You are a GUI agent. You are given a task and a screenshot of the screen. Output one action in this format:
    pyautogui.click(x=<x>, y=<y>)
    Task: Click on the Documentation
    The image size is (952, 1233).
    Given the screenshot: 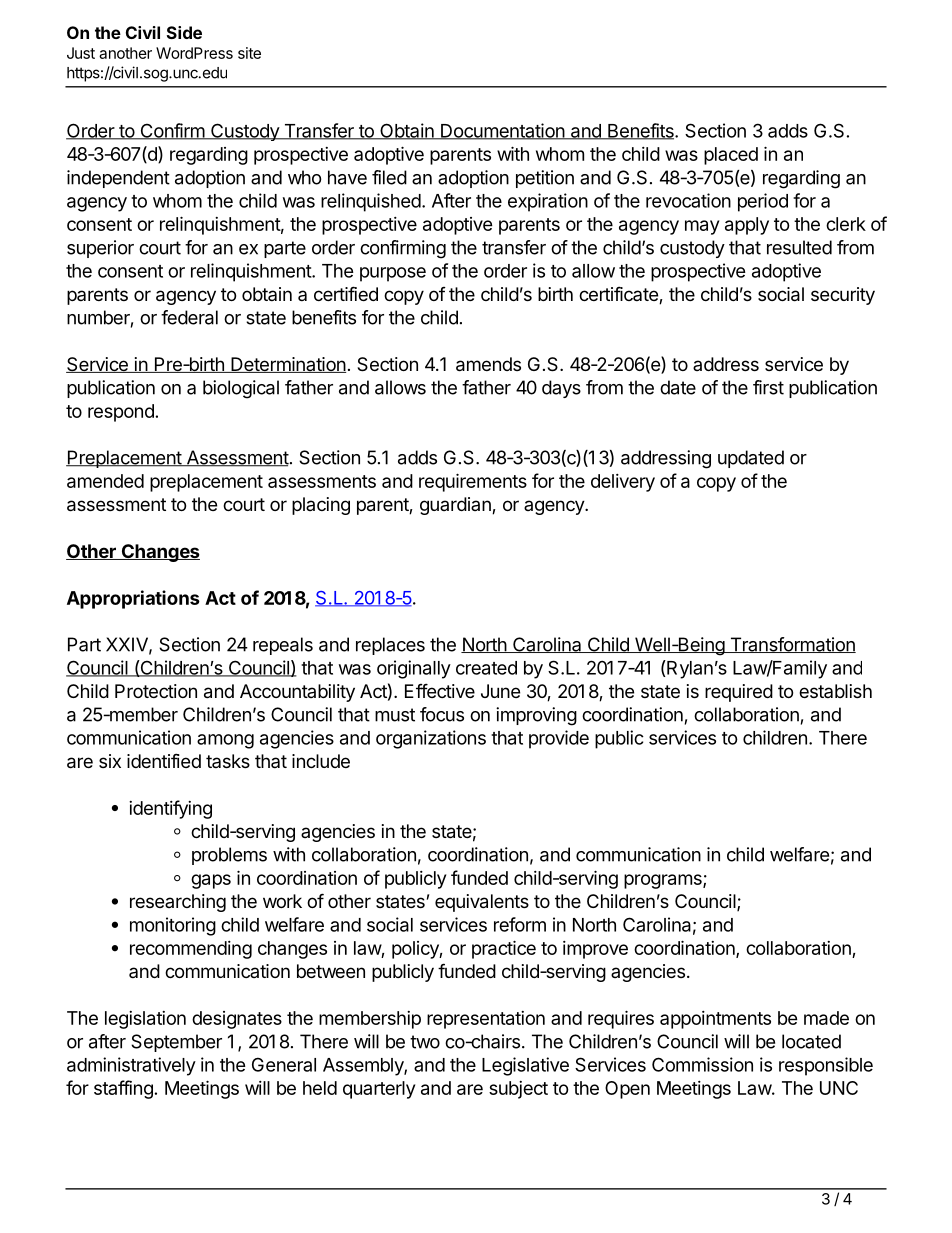 What is the action you would take?
    pyautogui.click(x=502, y=131)
